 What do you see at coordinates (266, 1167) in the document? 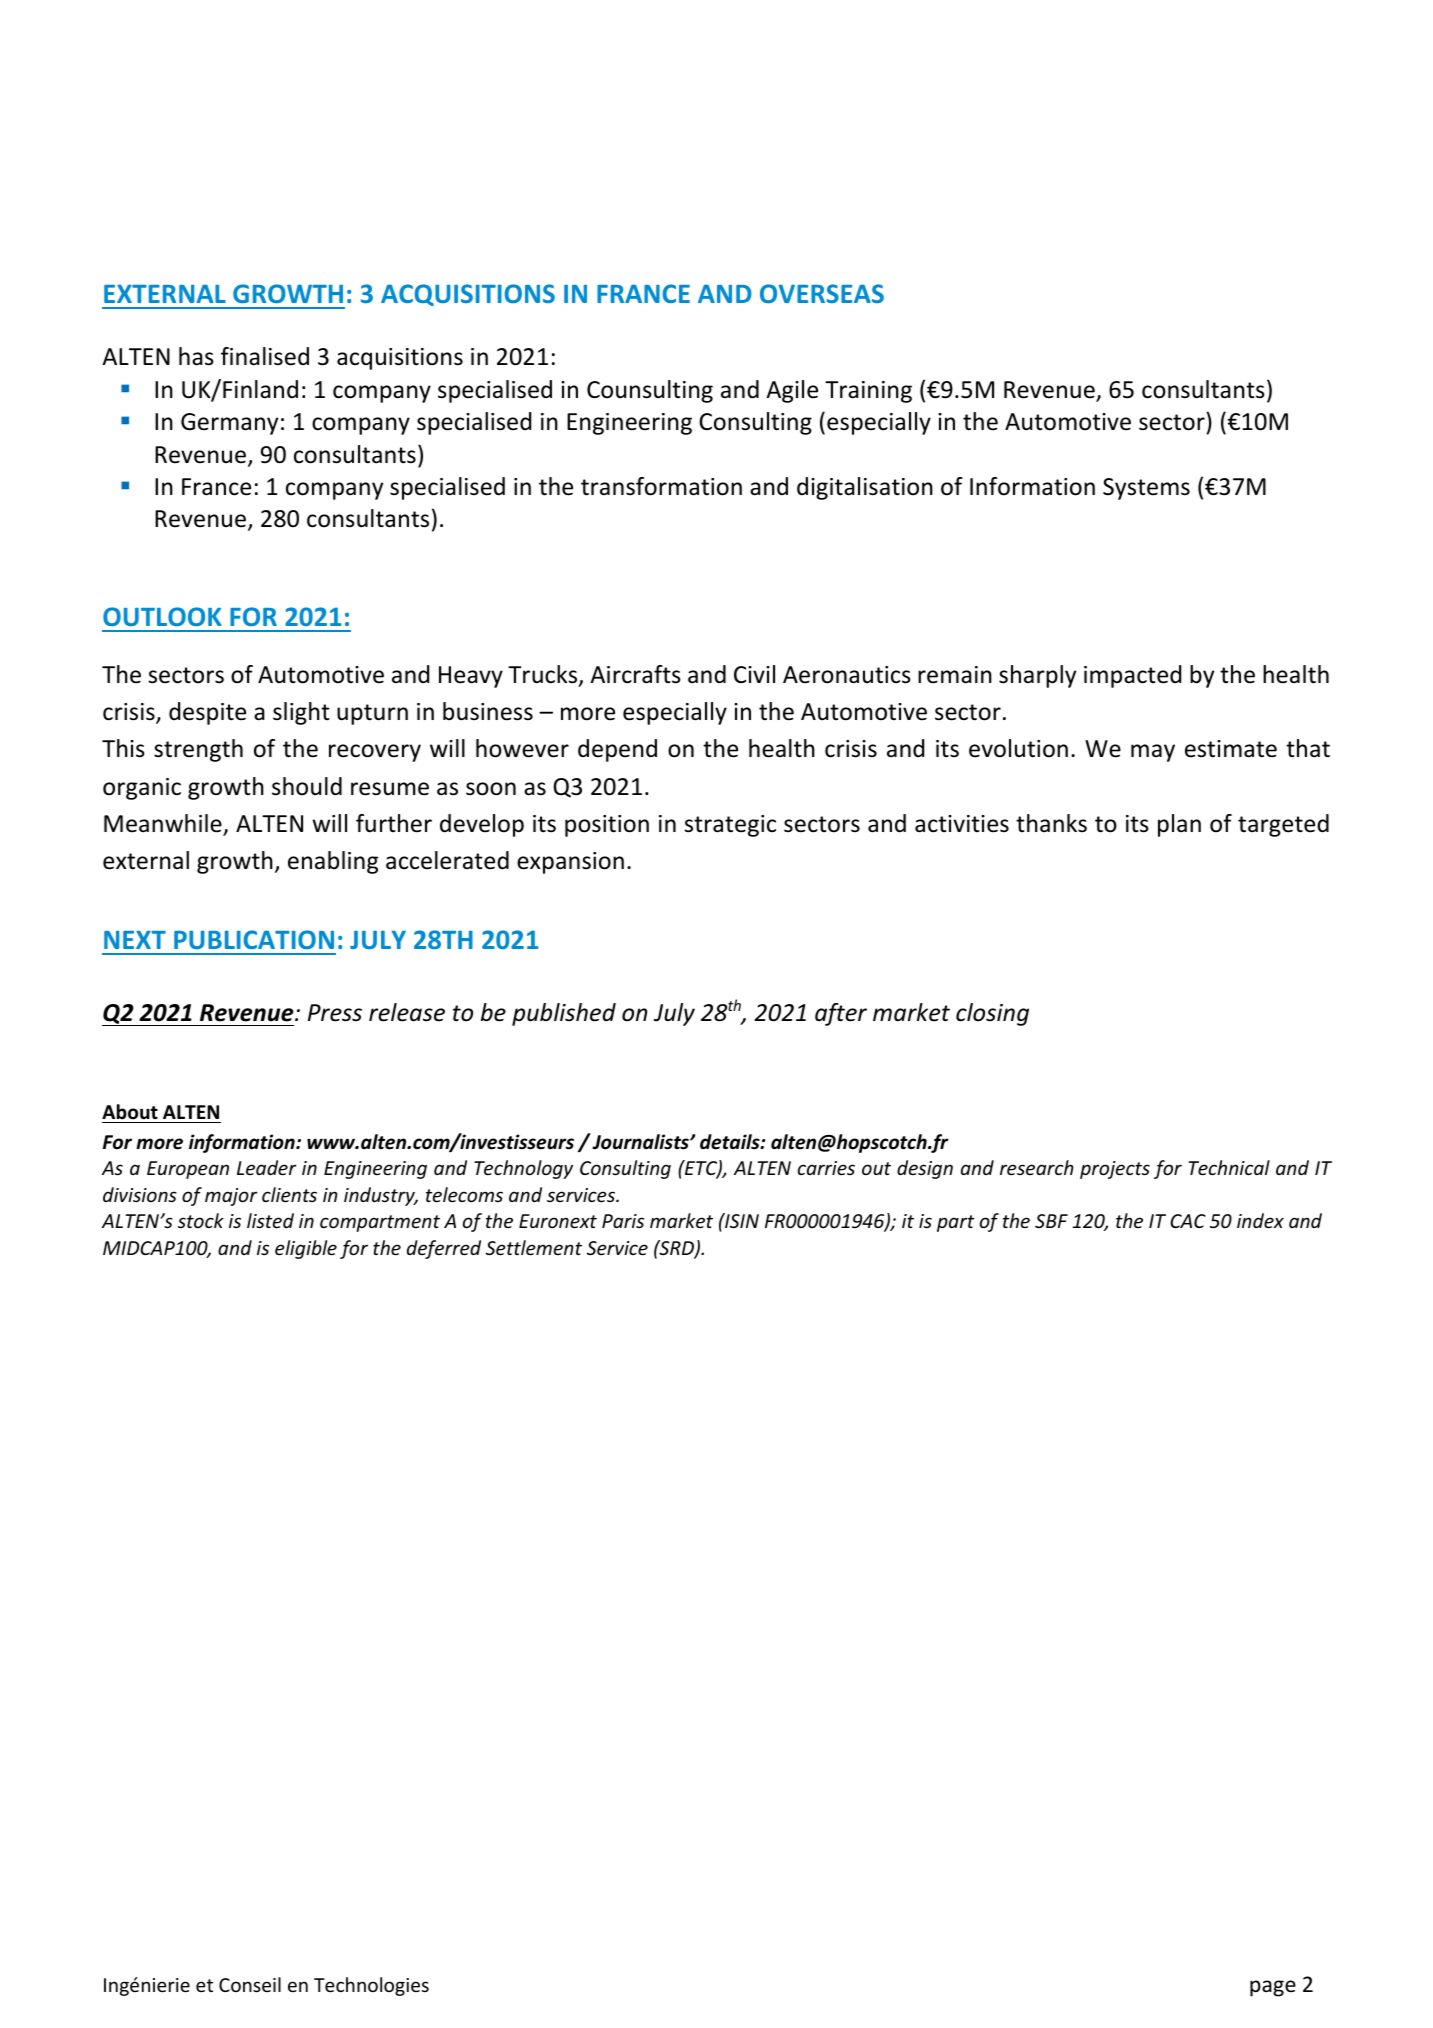
I see `Leader` at bounding box center [266, 1167].
